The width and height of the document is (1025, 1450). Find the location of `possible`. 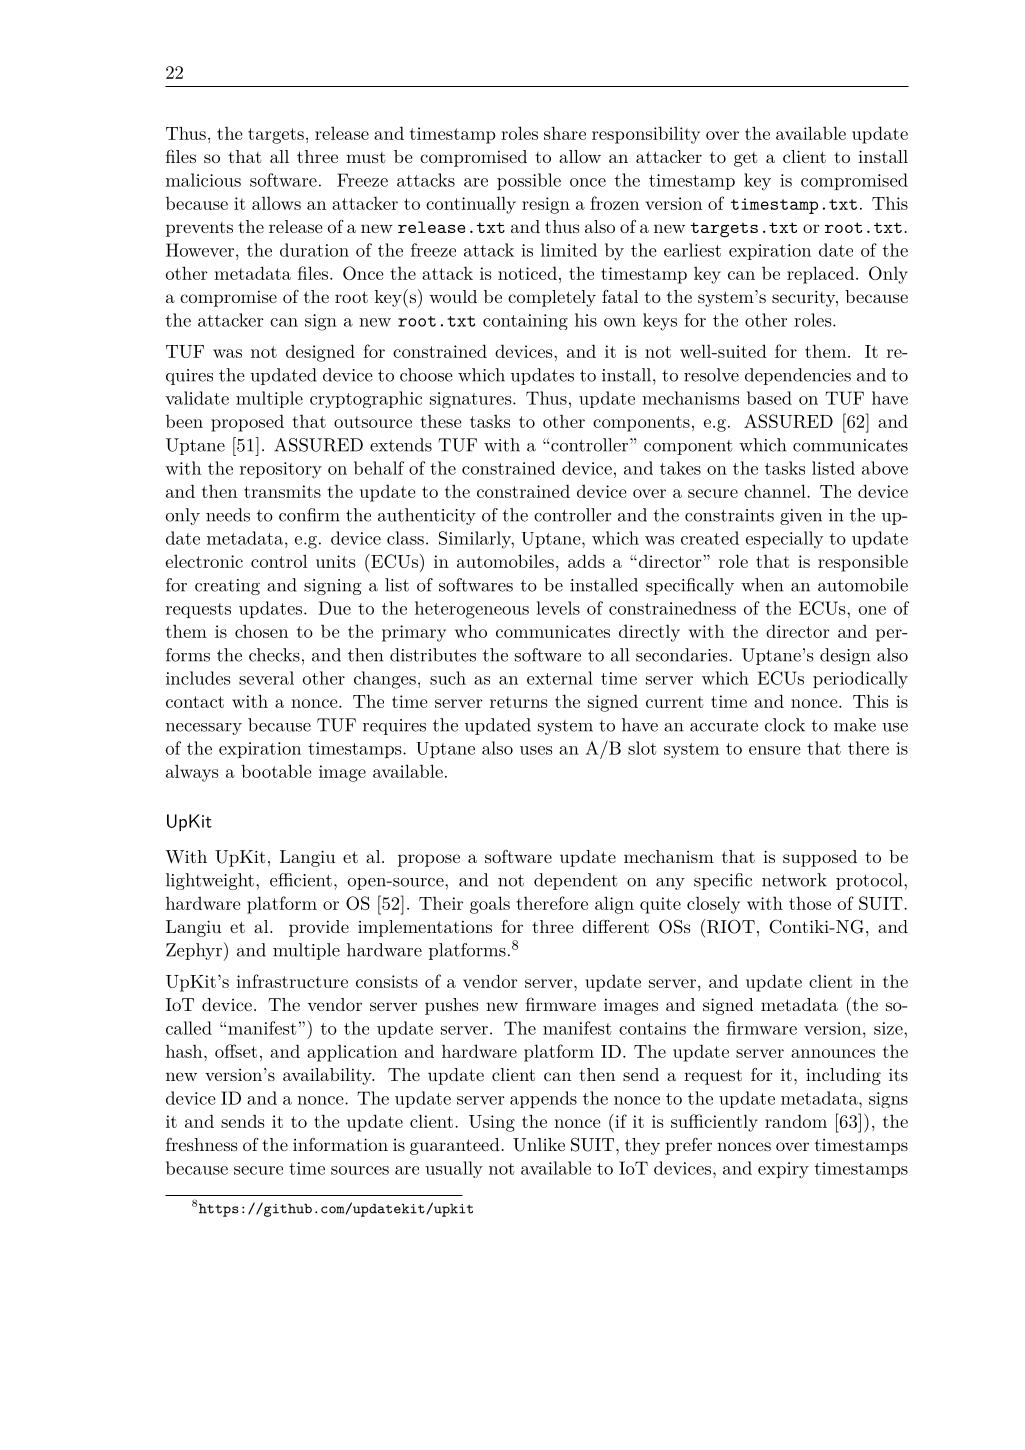

possible is located at coordinates (529, 181).
